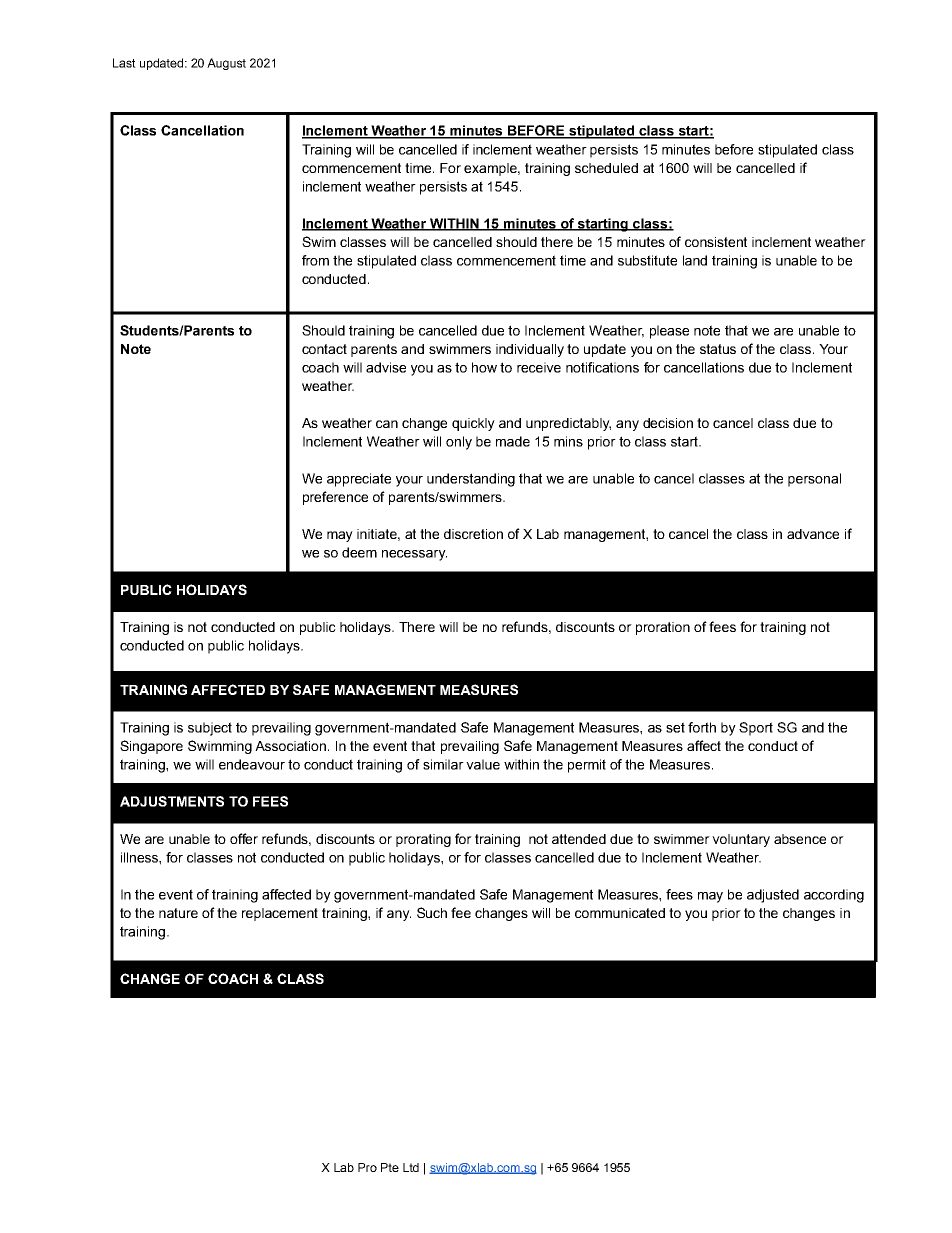 The height and width of the screenshot is (1233, 952). What do you see at coordinates (226, 64) in the screenshot?
I see `August` at bounding box center [226, 64].
